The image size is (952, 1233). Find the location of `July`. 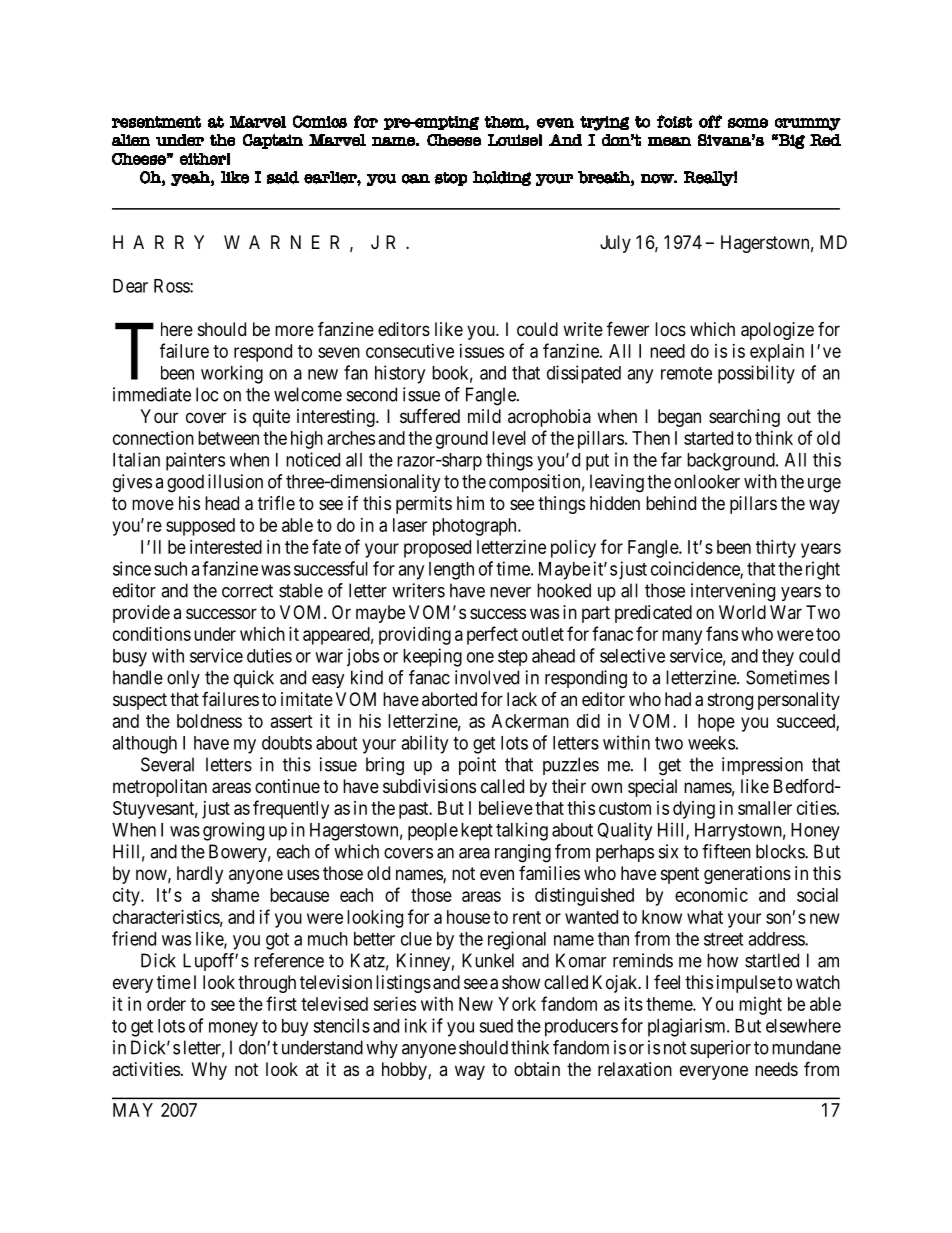

July is located at coordinates (615, 244).
